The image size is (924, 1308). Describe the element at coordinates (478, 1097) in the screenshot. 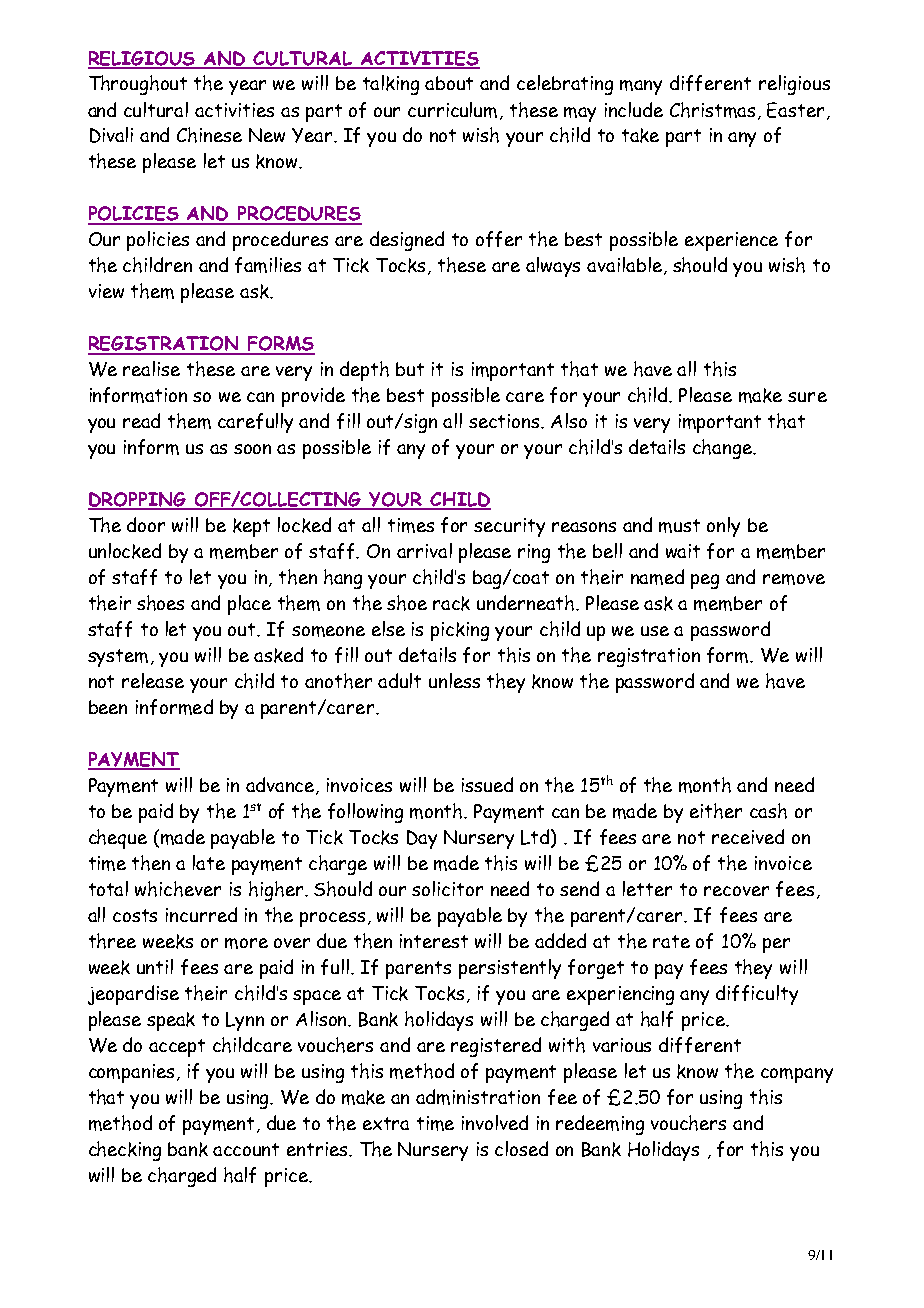

I see `administration` at that location.
